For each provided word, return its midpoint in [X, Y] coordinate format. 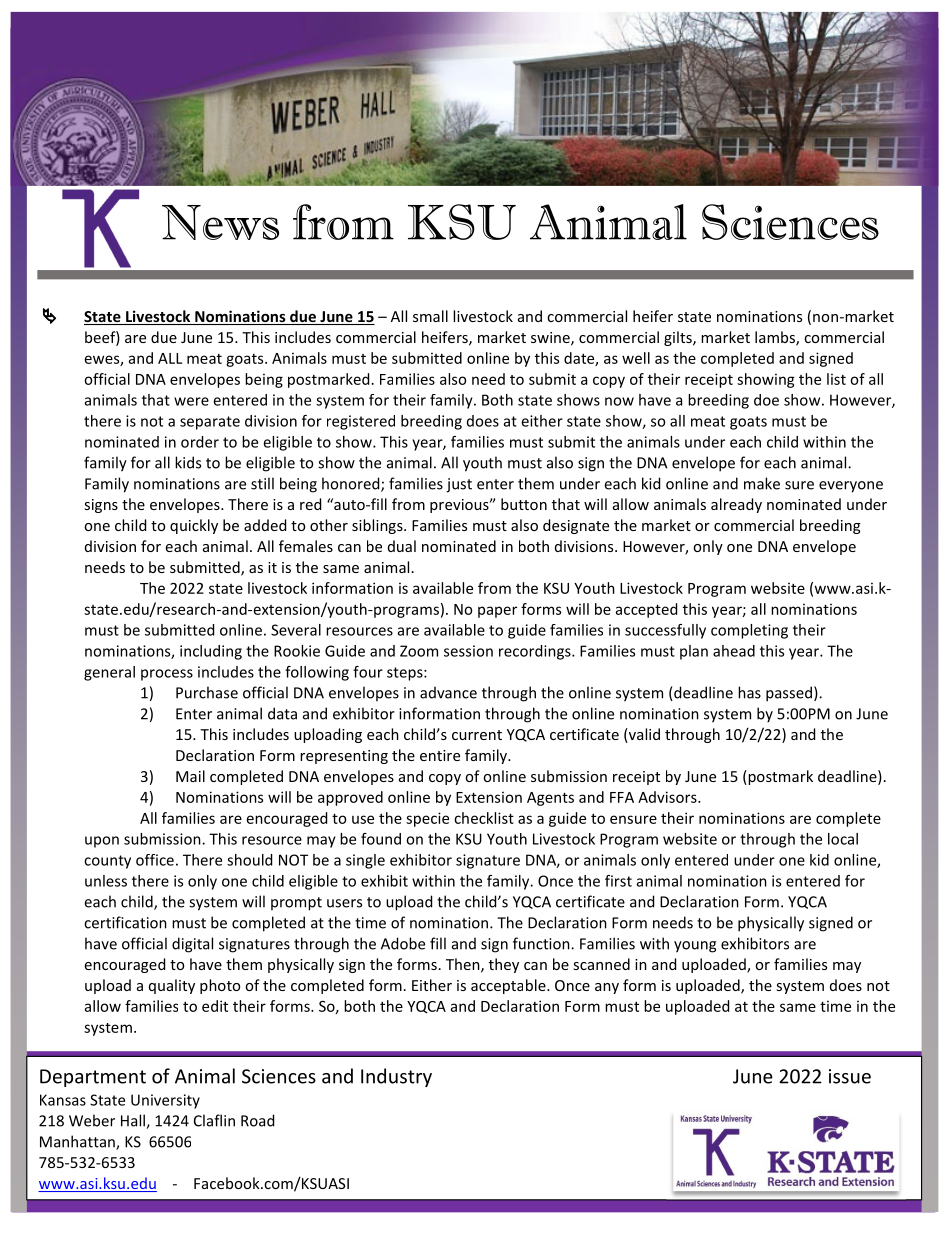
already [736, 505]
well [636, 358]
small [430, 316]
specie [427, 819]
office [155, 860]
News [220, 222]
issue [850, 1076]
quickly [194, 526]
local [843, 839]
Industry [396, 1077]
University [165, 1101]
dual [402, 546]
